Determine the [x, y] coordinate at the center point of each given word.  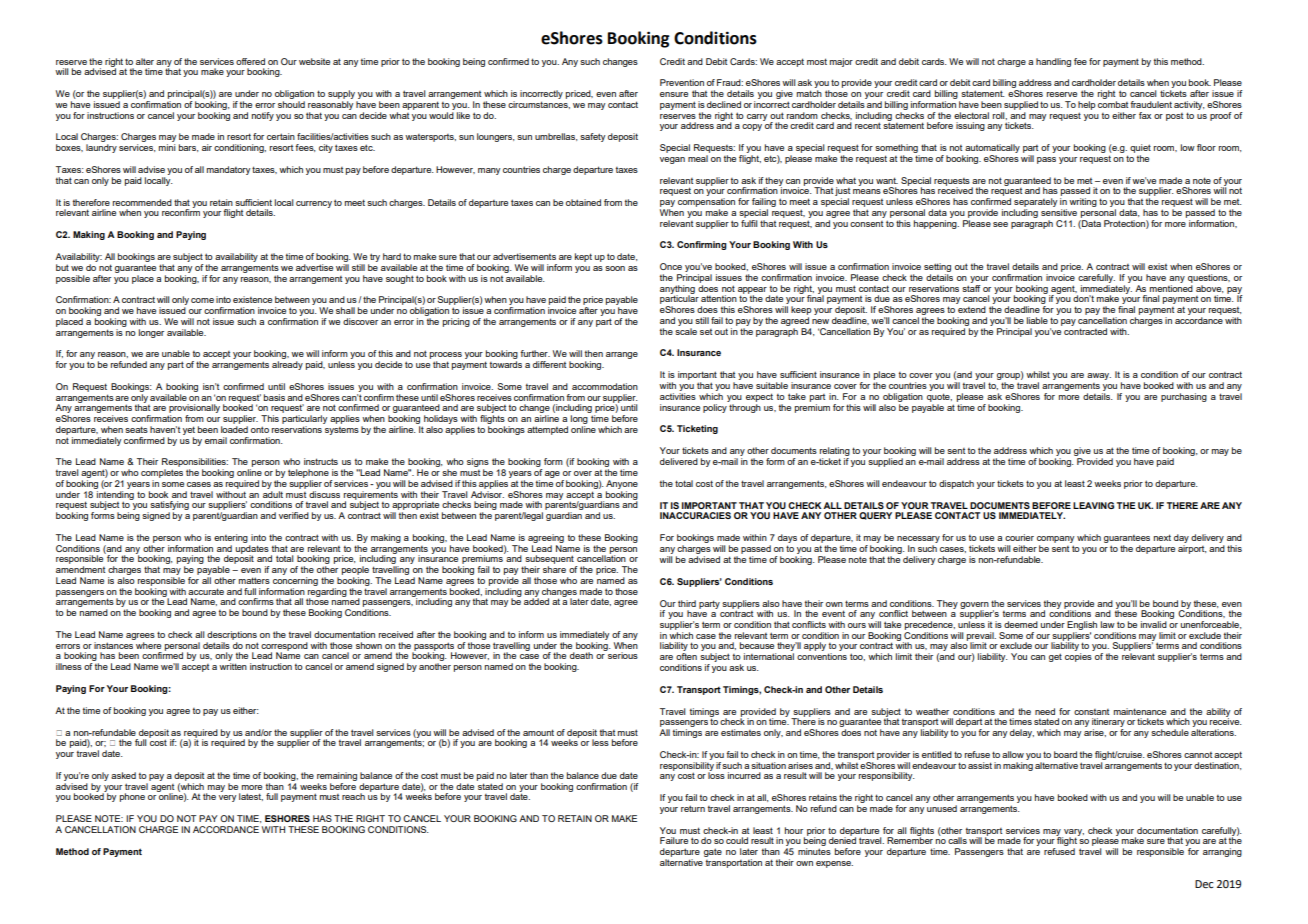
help [1087, 105]
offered [250, 61]
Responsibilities [195, 464]
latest [251, 797]
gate [713, 852]
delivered [679, 461]
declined [724, 104]
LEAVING [1093, 505]
